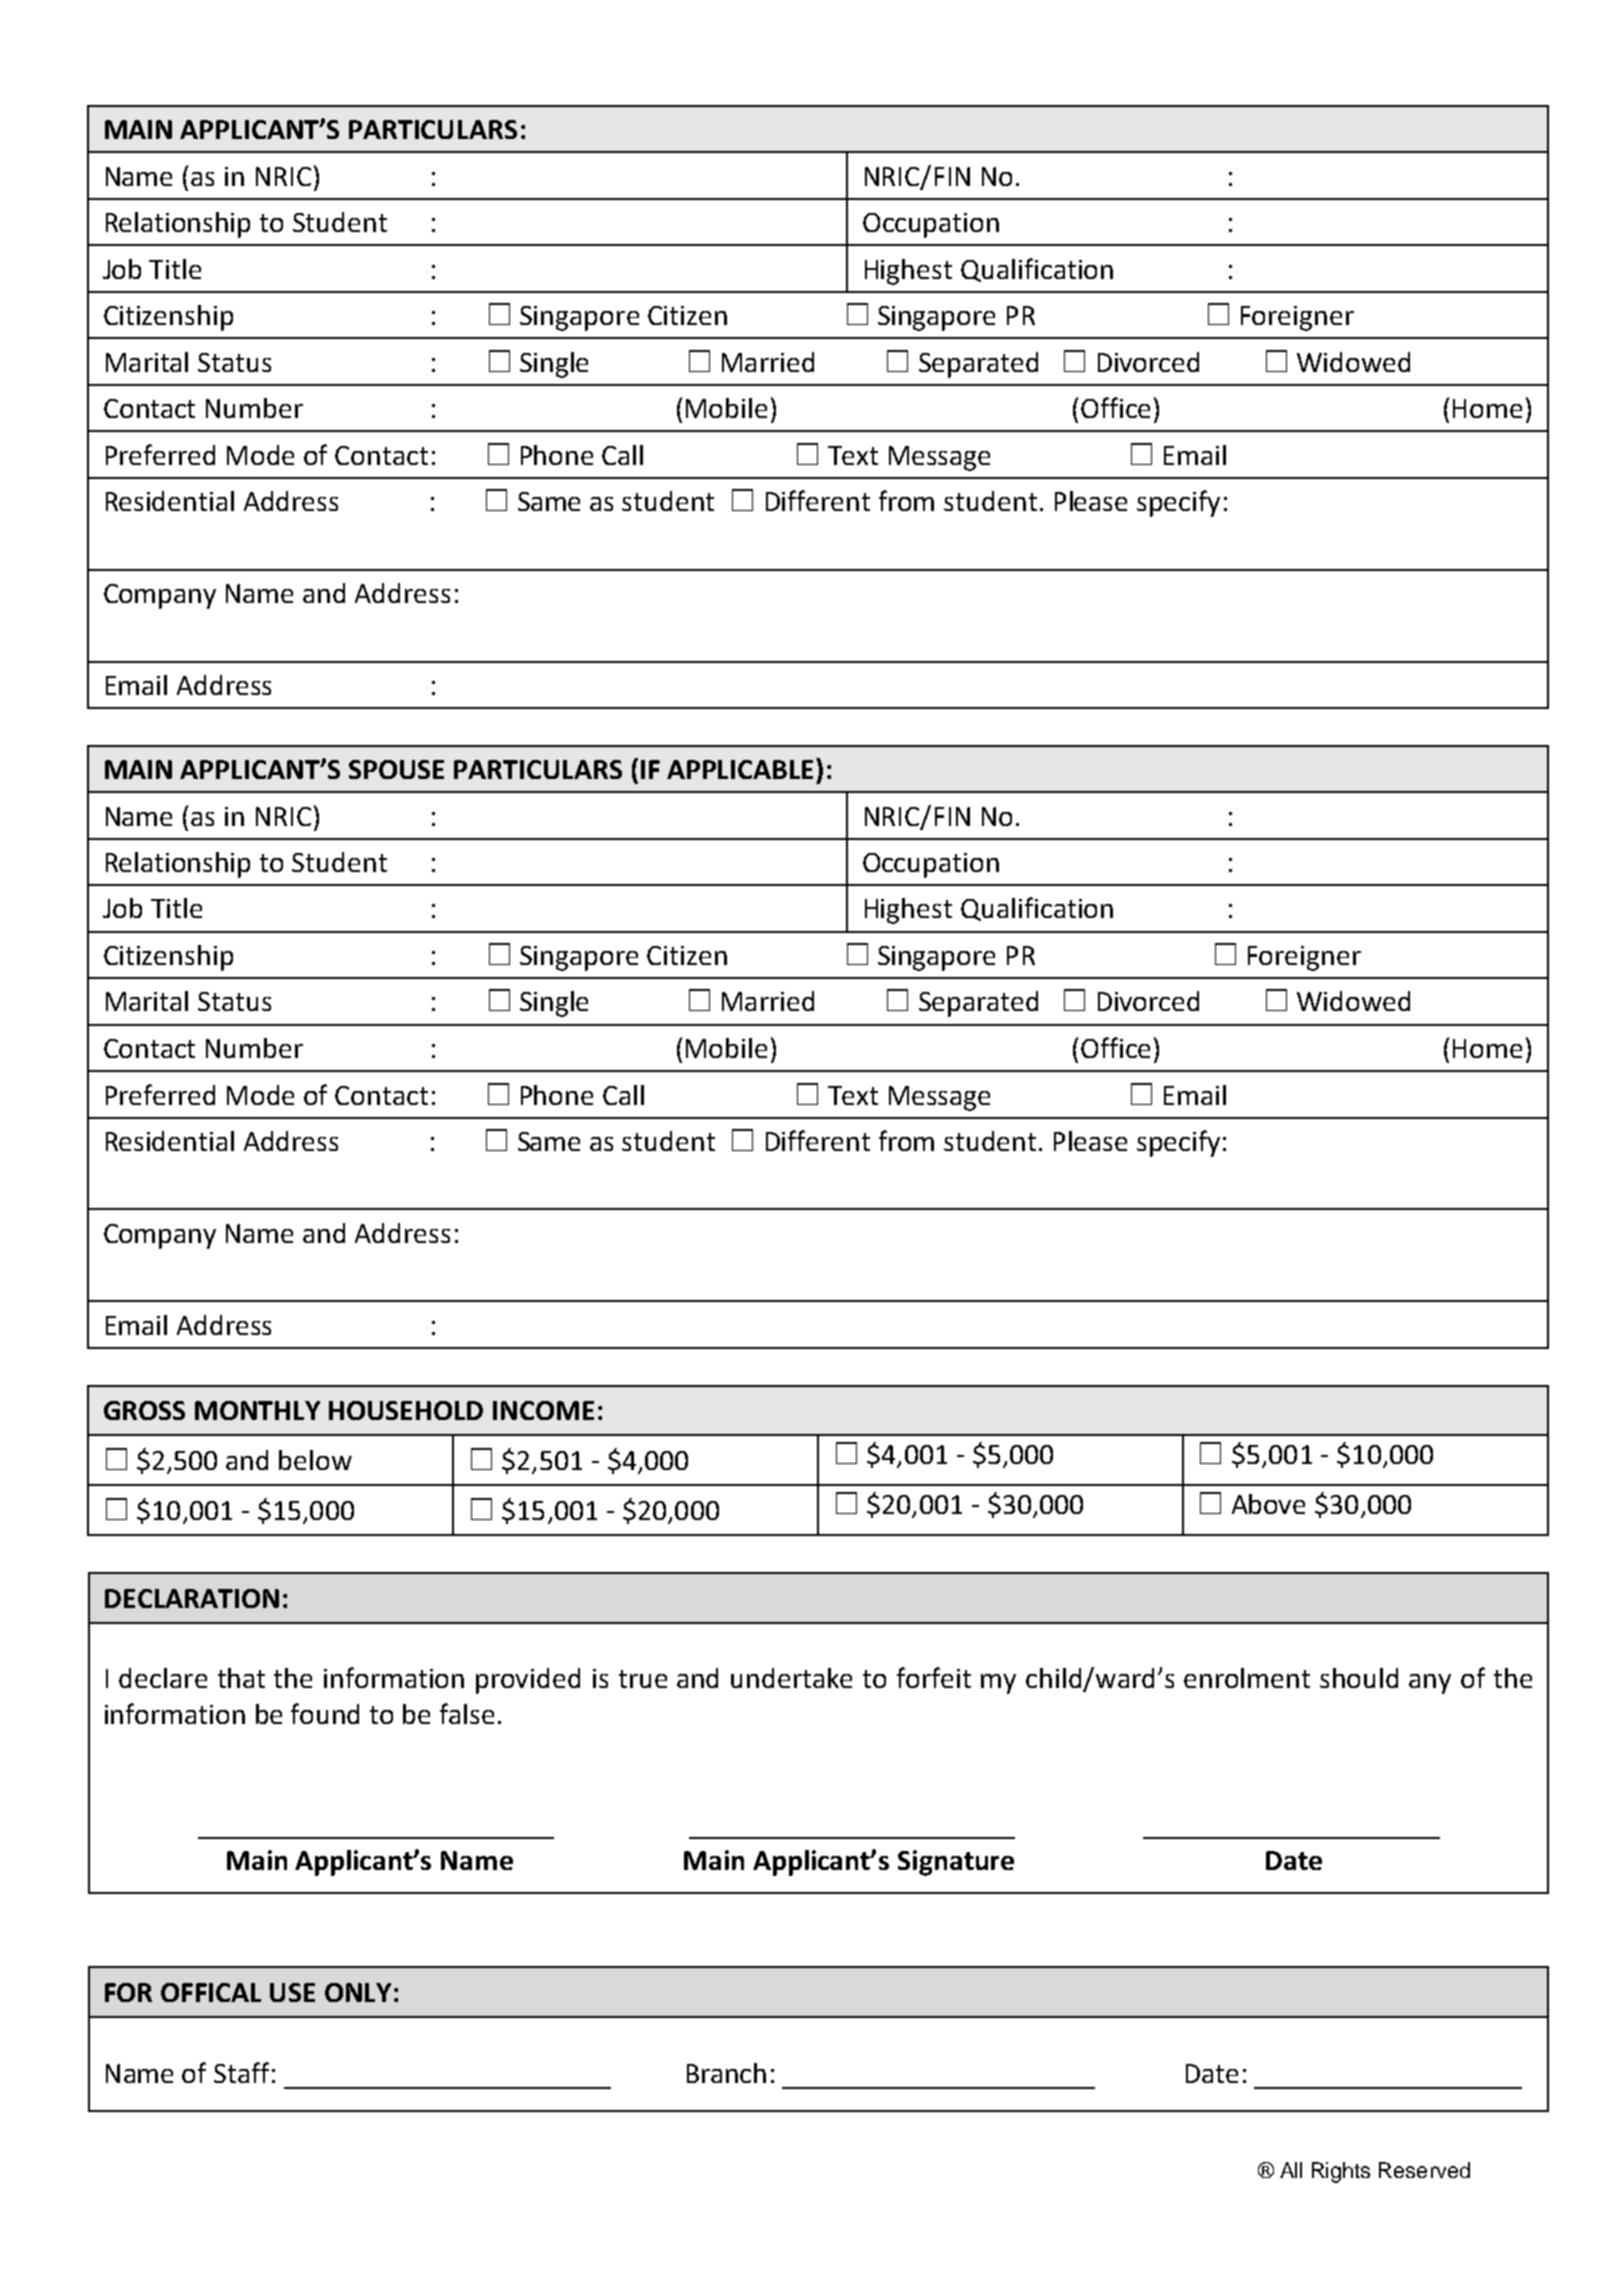 The image size is (1612, 2280). I want to click on ONLY, so click(358, 1992).
